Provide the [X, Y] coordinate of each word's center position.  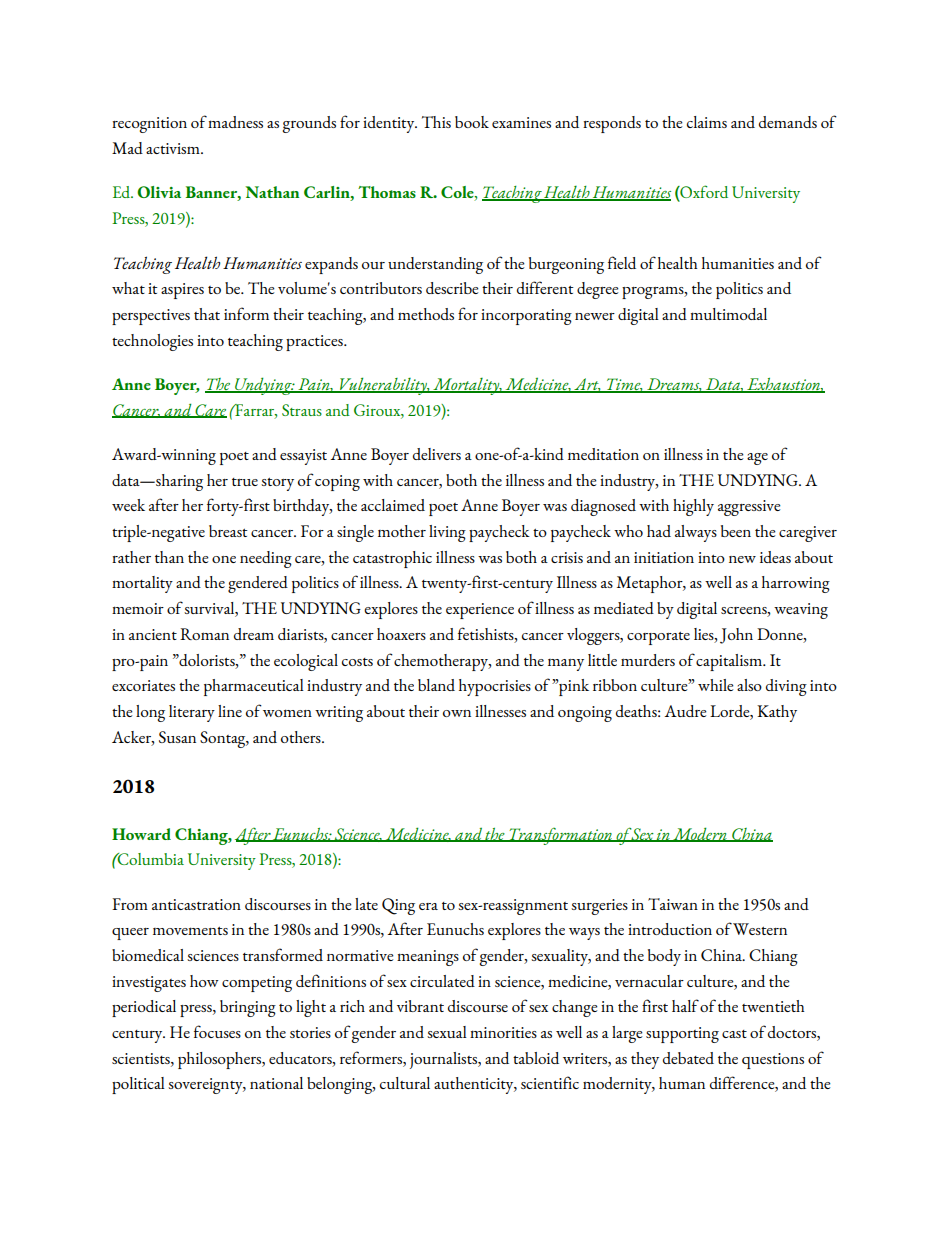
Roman [204, 634]
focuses [217, 1031]
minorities [503, 1032]
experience [480, 611]
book [472, 122]
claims [707, 122]
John [736, 636]
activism [174, 148]
